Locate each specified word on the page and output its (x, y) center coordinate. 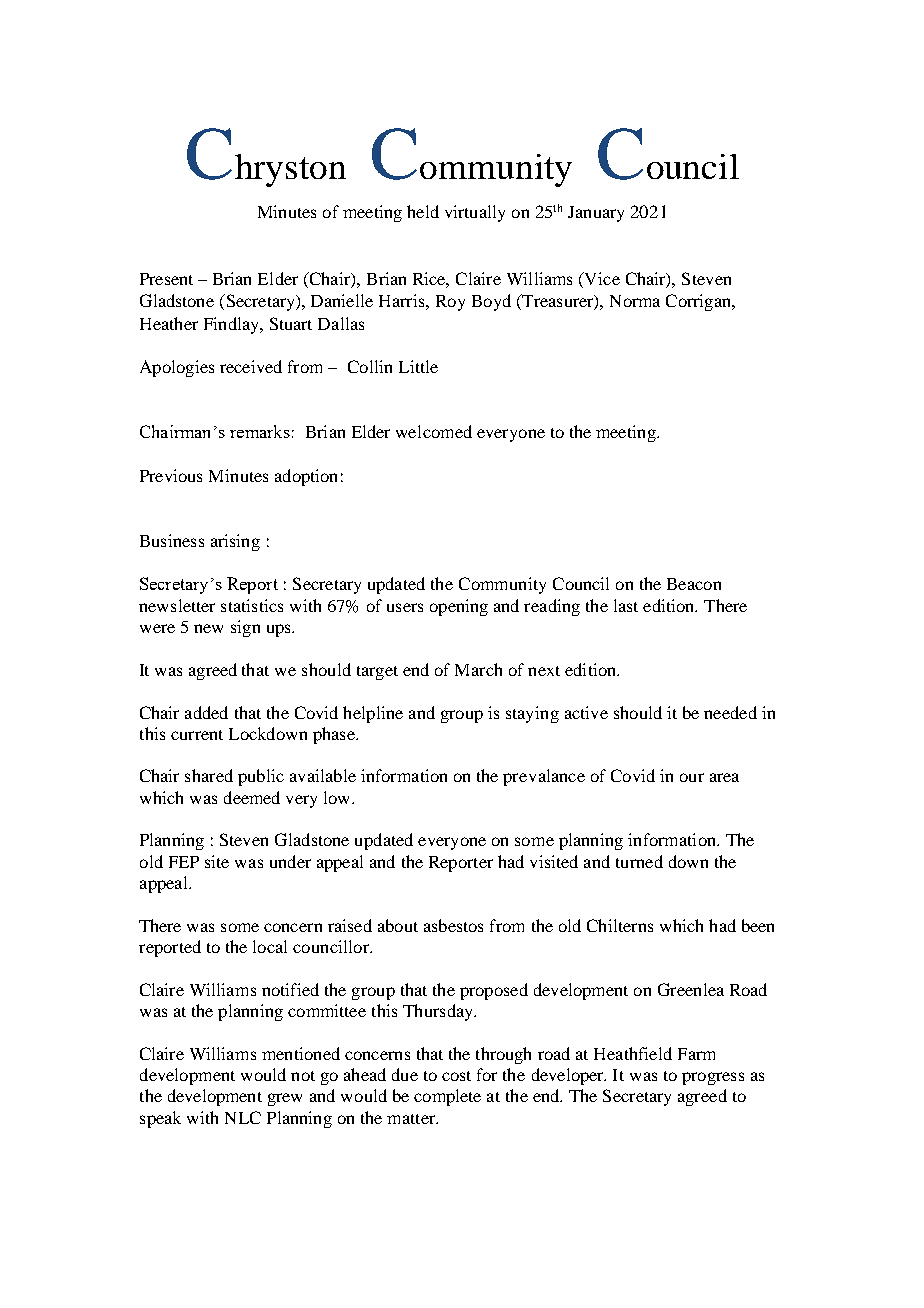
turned (639, 861)
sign (245, 628)
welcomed (434, 431)
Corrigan (699, 302)
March (478, 669)
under (290, 861)
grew (285, 1099)
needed (730, 712)
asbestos (453, 925)
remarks (260, 431)
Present (166, 279)
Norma (635, 301)
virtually (475, 213)
